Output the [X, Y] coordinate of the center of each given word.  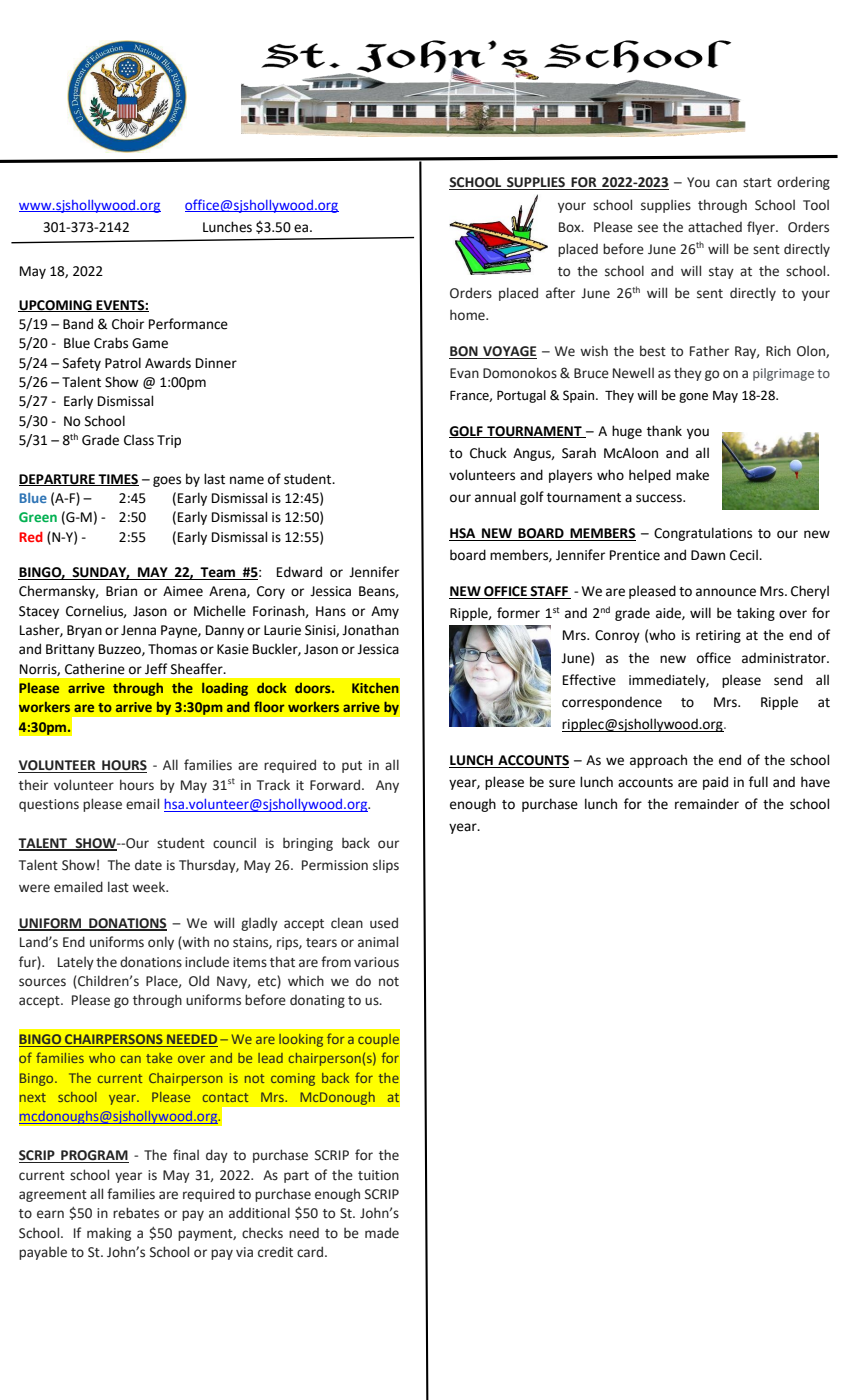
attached [715, 227]
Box [571, 227]
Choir [128, 324]
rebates [136, 1213]
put [352, 767]
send [788, 680]
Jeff [156, 669]
